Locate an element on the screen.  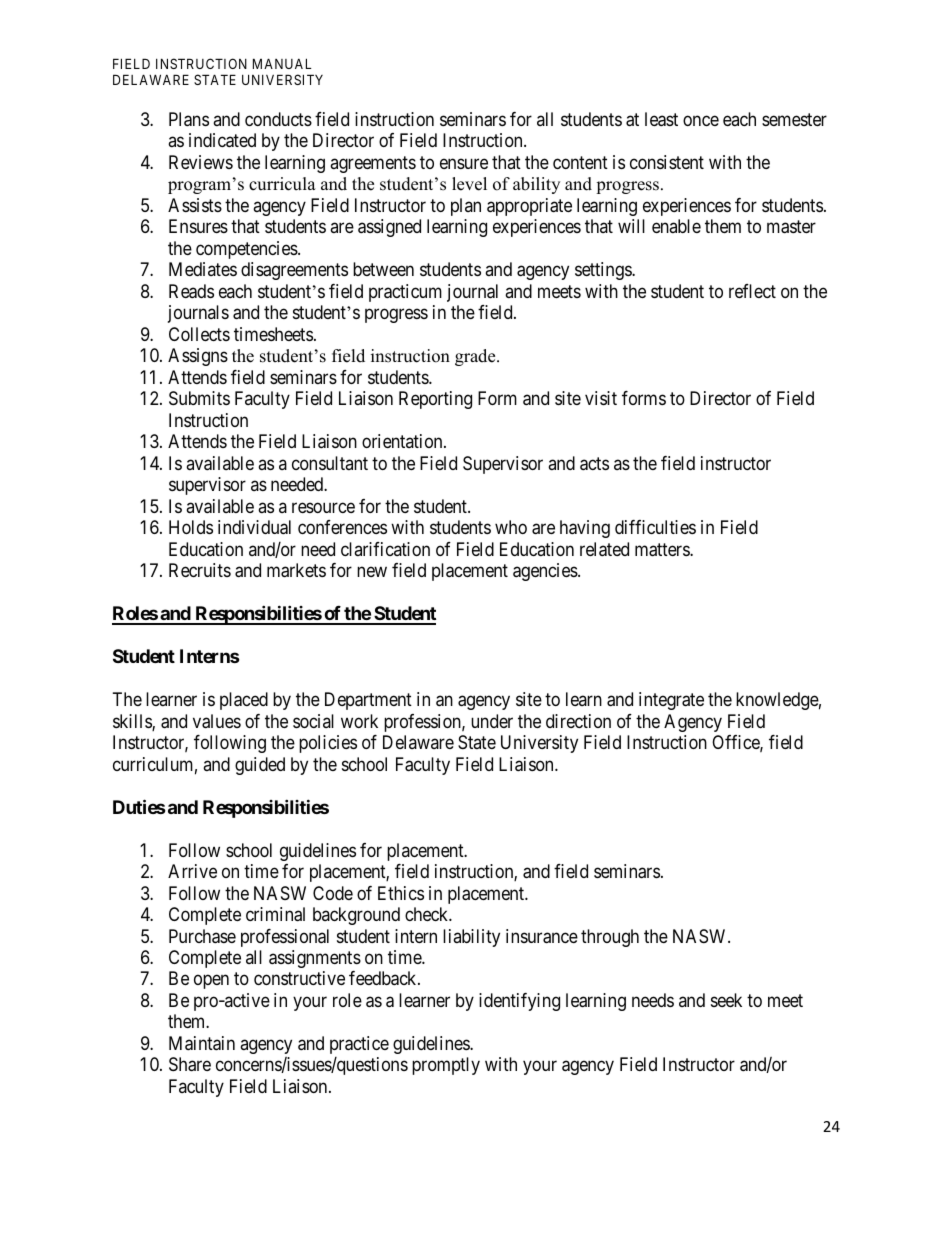
promptly is located at coordinates (446, 1066).
